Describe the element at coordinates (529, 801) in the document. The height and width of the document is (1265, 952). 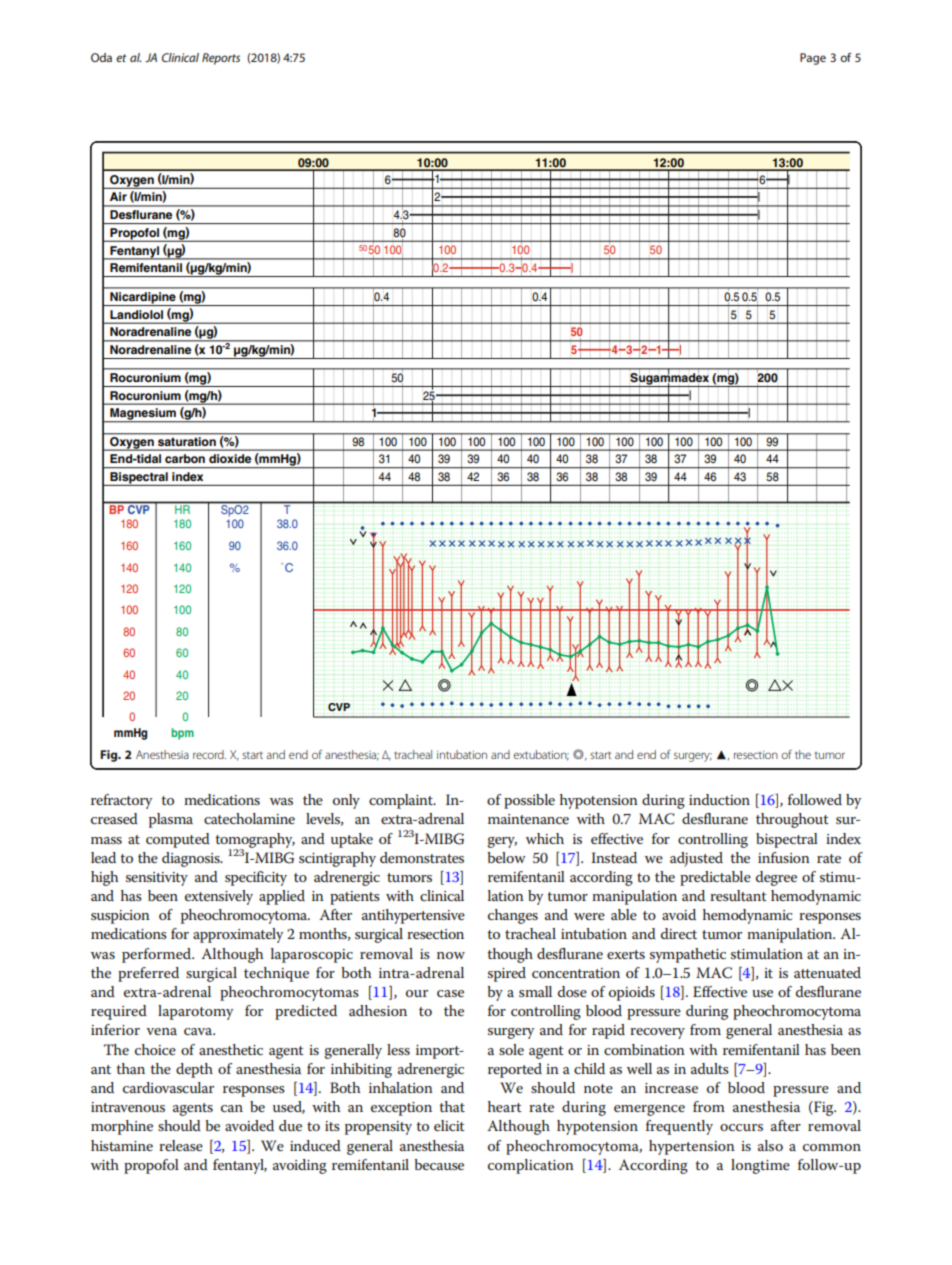
I see `possible` at that location.
